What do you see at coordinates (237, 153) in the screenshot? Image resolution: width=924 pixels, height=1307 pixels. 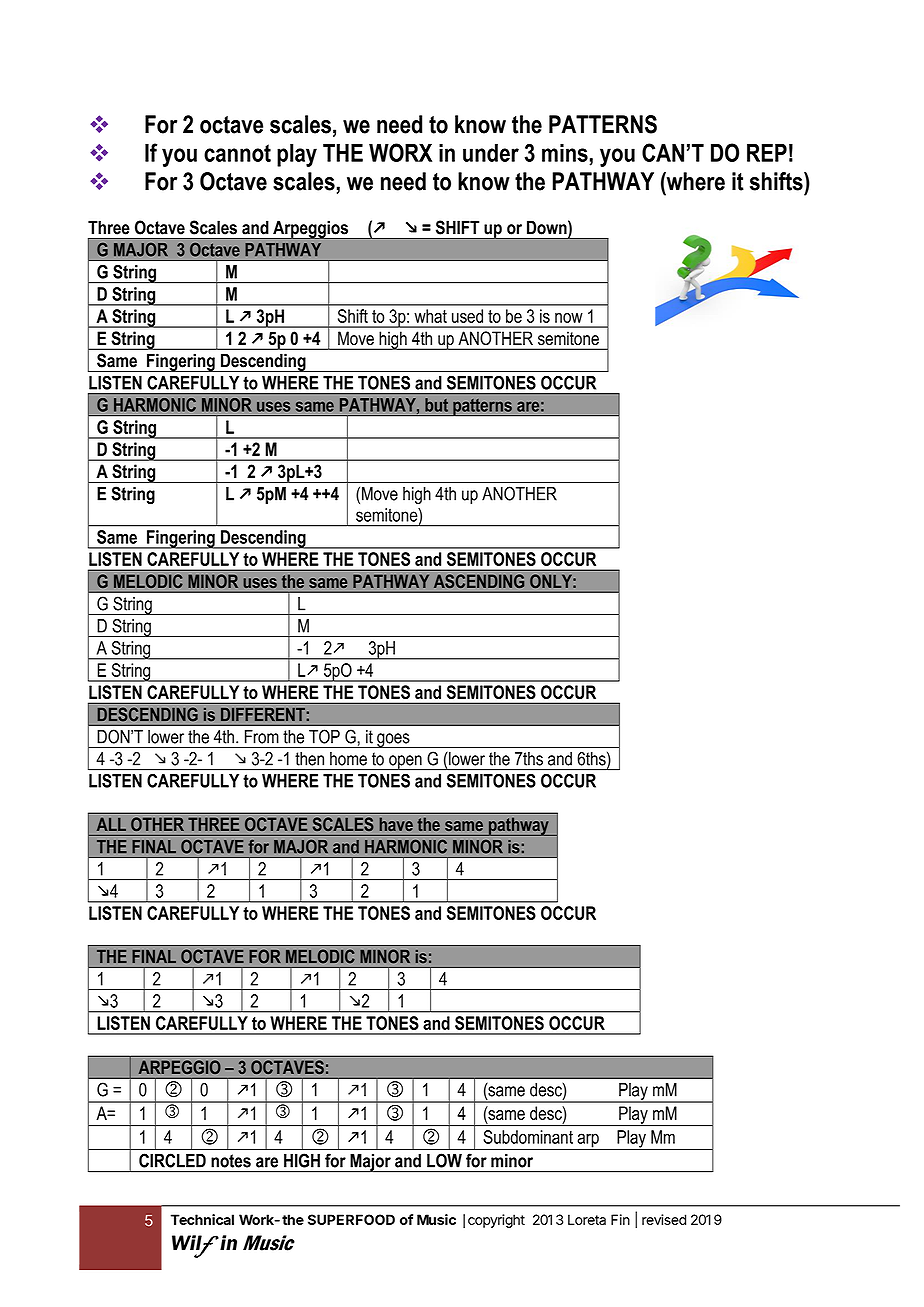 I see `cannot` at bounding box center [237, 153].
